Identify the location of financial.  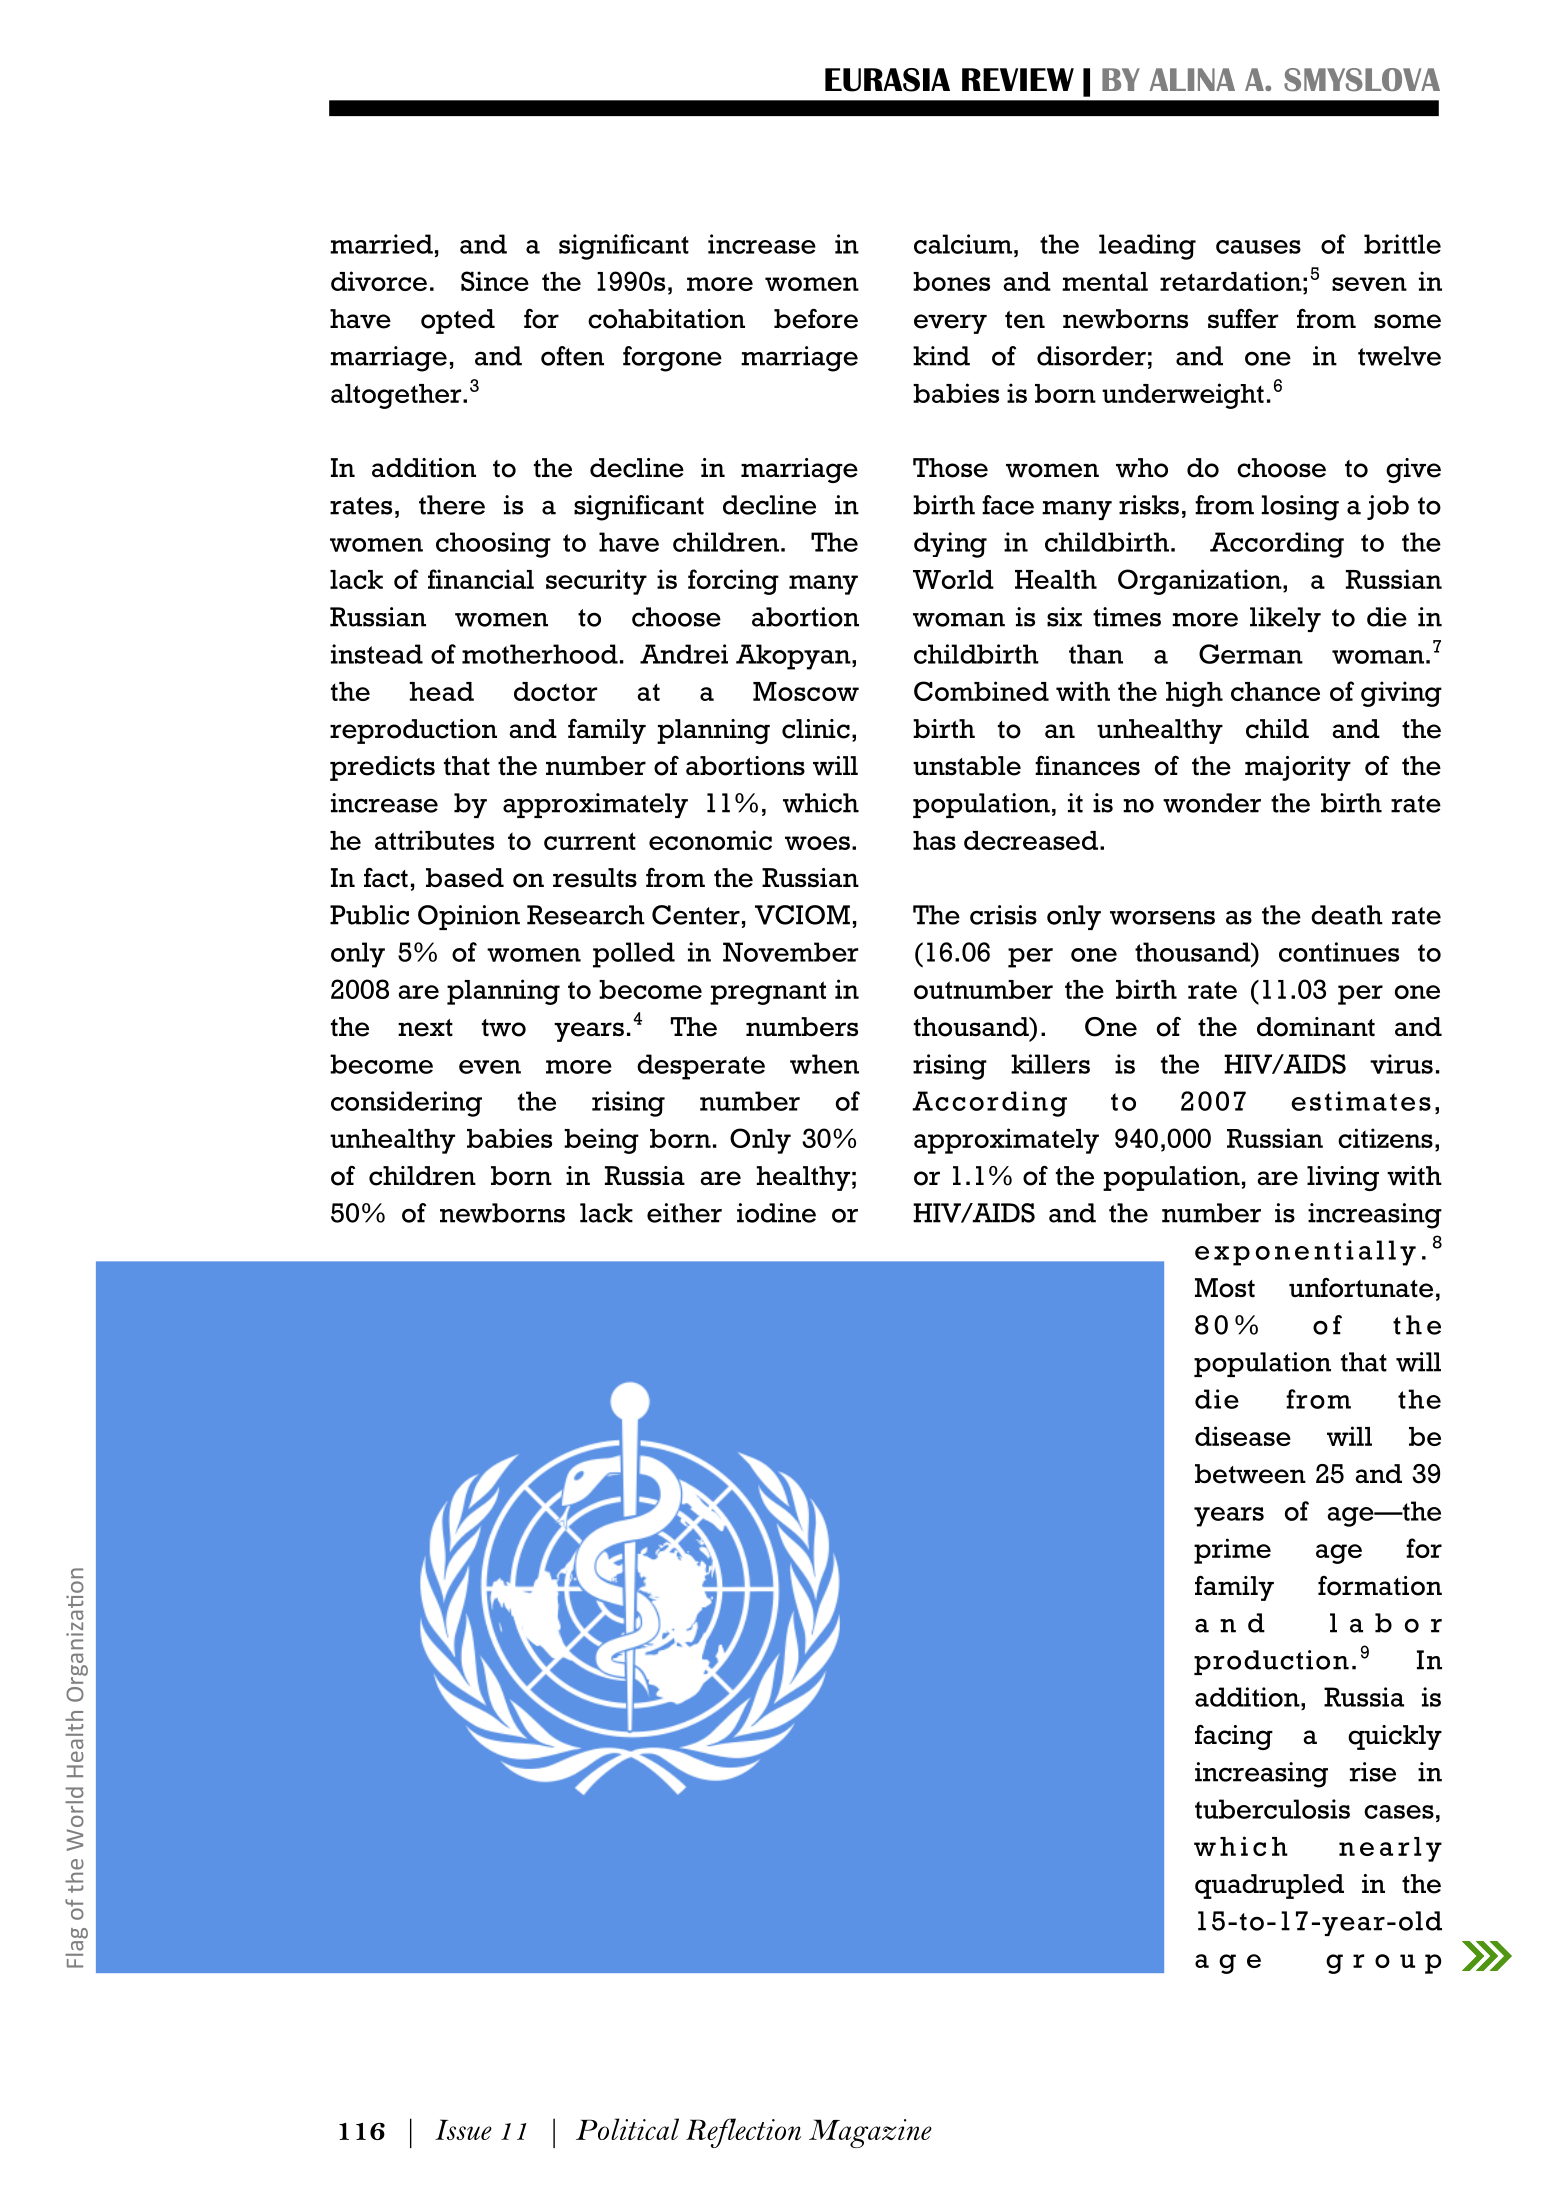
(481, 579).
